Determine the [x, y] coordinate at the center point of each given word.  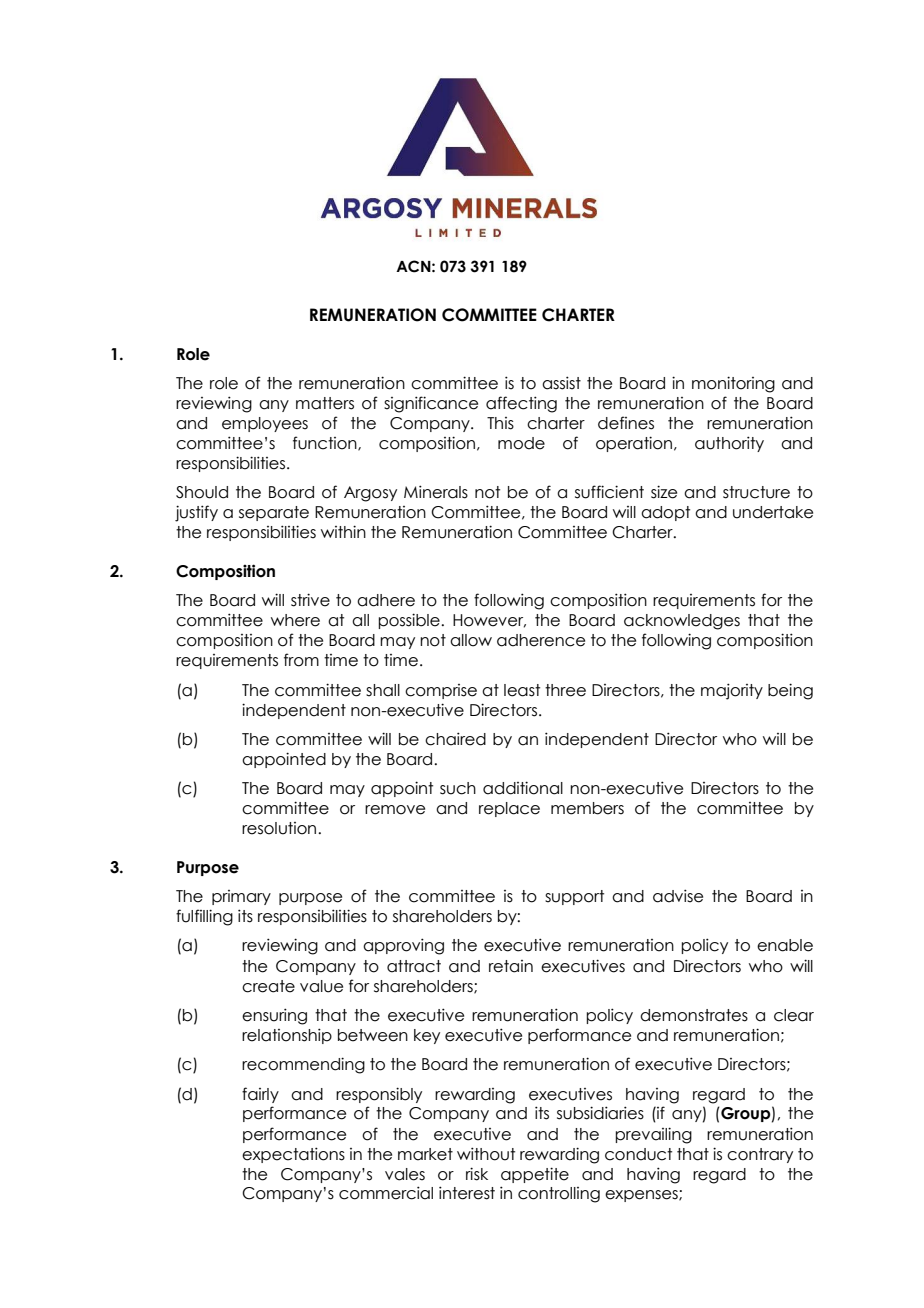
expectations [293, 1155]
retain [511, 966]
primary [241, 897]
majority [732, 691]
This [500, 423]
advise [678, 896]
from [301, 660]
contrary [760, 1155]
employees [265, 424]
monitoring [733, 384]
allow [471, 640]
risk [477, 1174]
